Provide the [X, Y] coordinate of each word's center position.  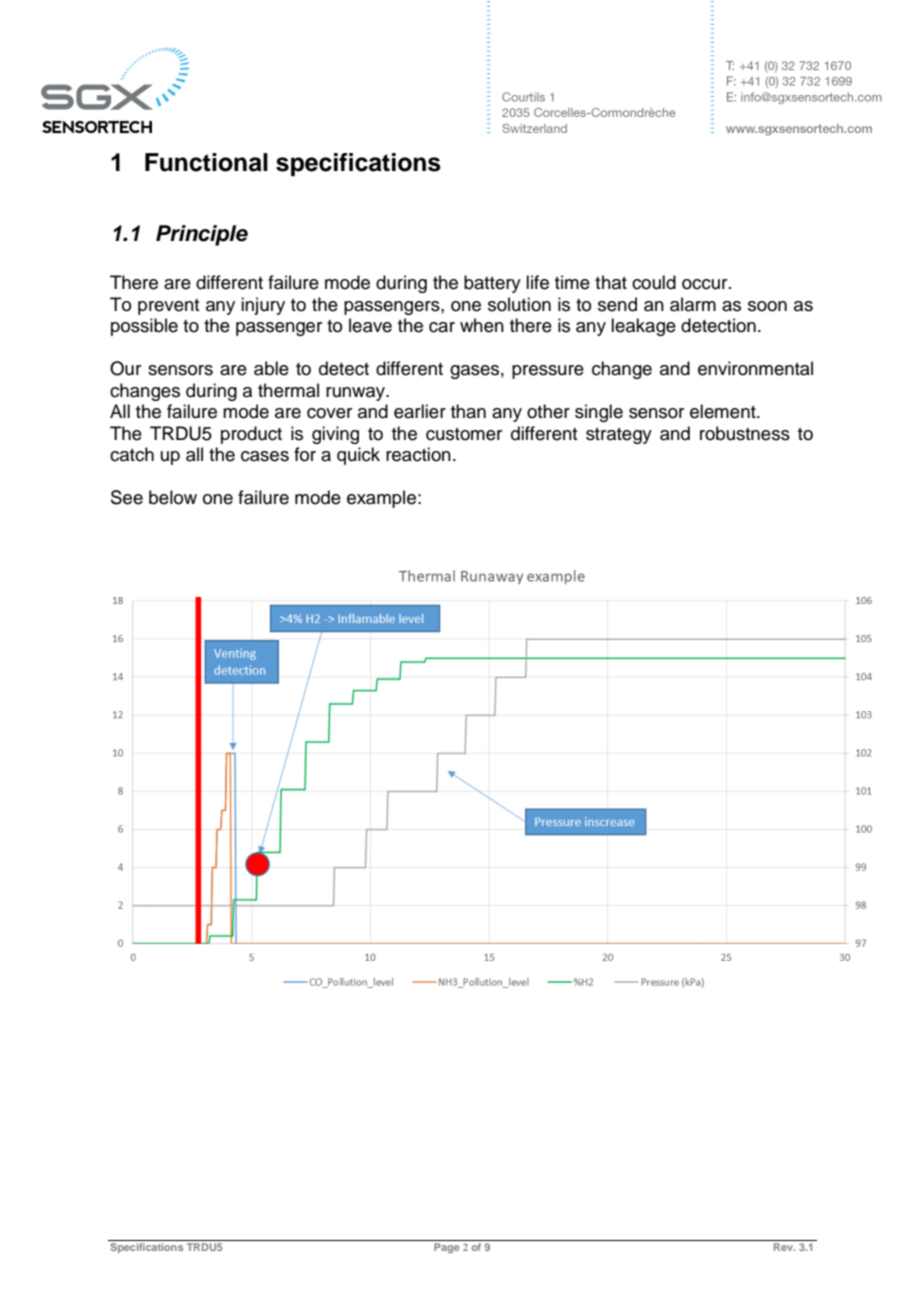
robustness [745, 433]
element [724, 411]
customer [464, 434]
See [127, 497]
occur [706, 284]
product [251, 435]
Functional [206, 162]
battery [492, 284]
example [381, 499]
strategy [619, 436]
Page [447, 1246]
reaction [418, 454]
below [173, 497]
